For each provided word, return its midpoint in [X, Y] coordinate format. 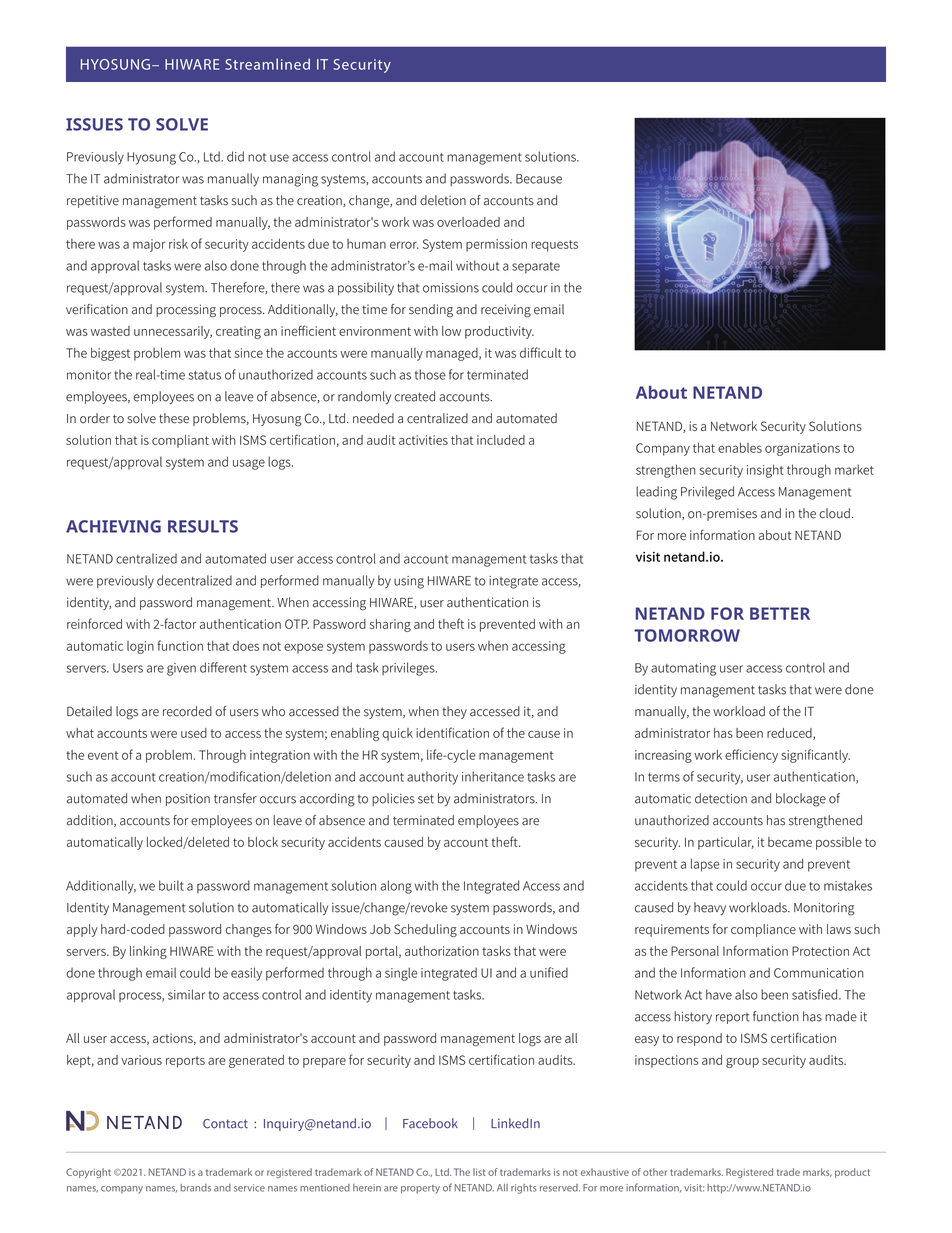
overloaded [468, 222]
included [501, 440]
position [188, 799]
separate [536, 267]
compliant [180, 441]
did [235, 156]
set [426, 799]
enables [740, 448]
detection [721, 798]
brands [196, 1188]
